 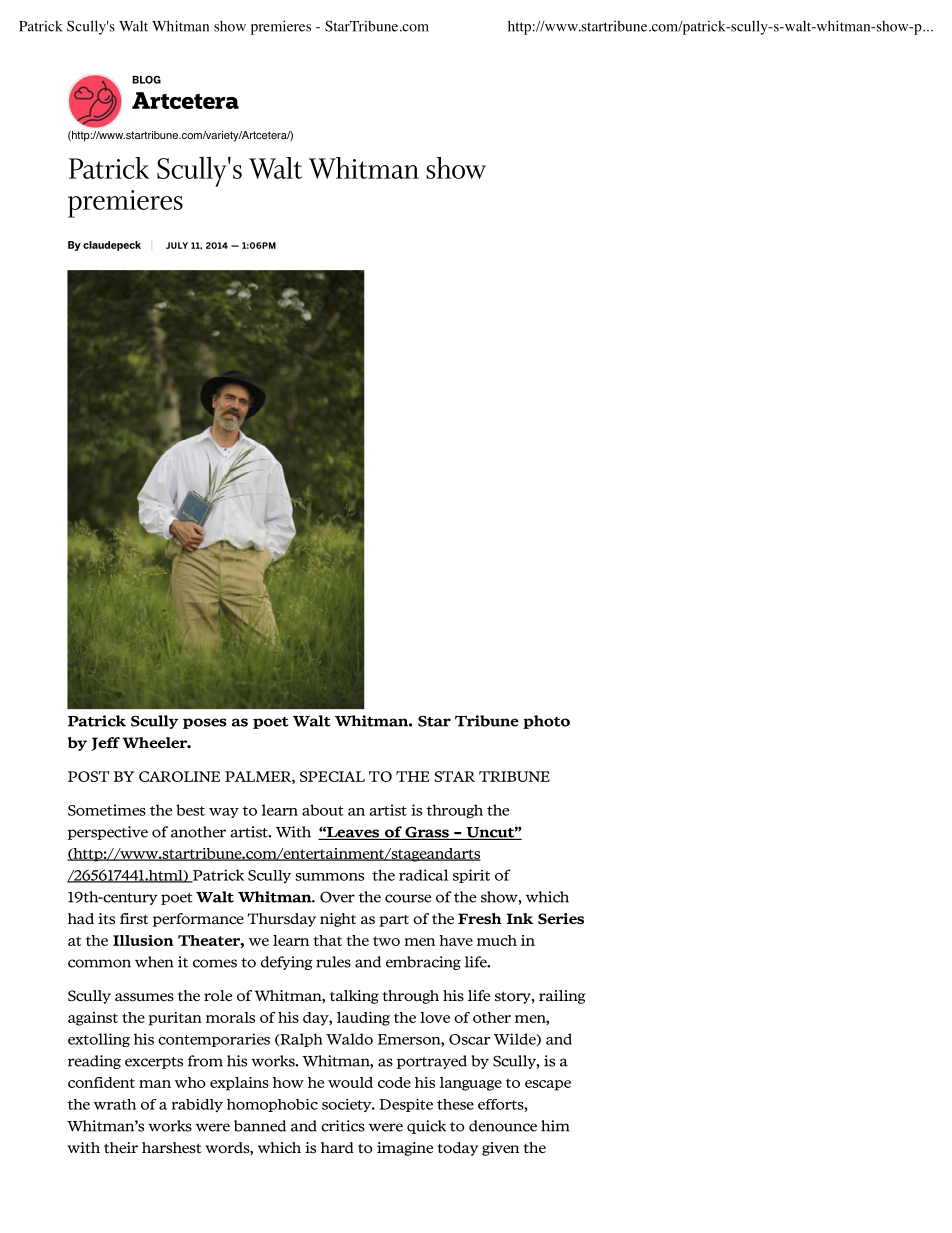 I want to click on poses, so click(x=205, y=723).
